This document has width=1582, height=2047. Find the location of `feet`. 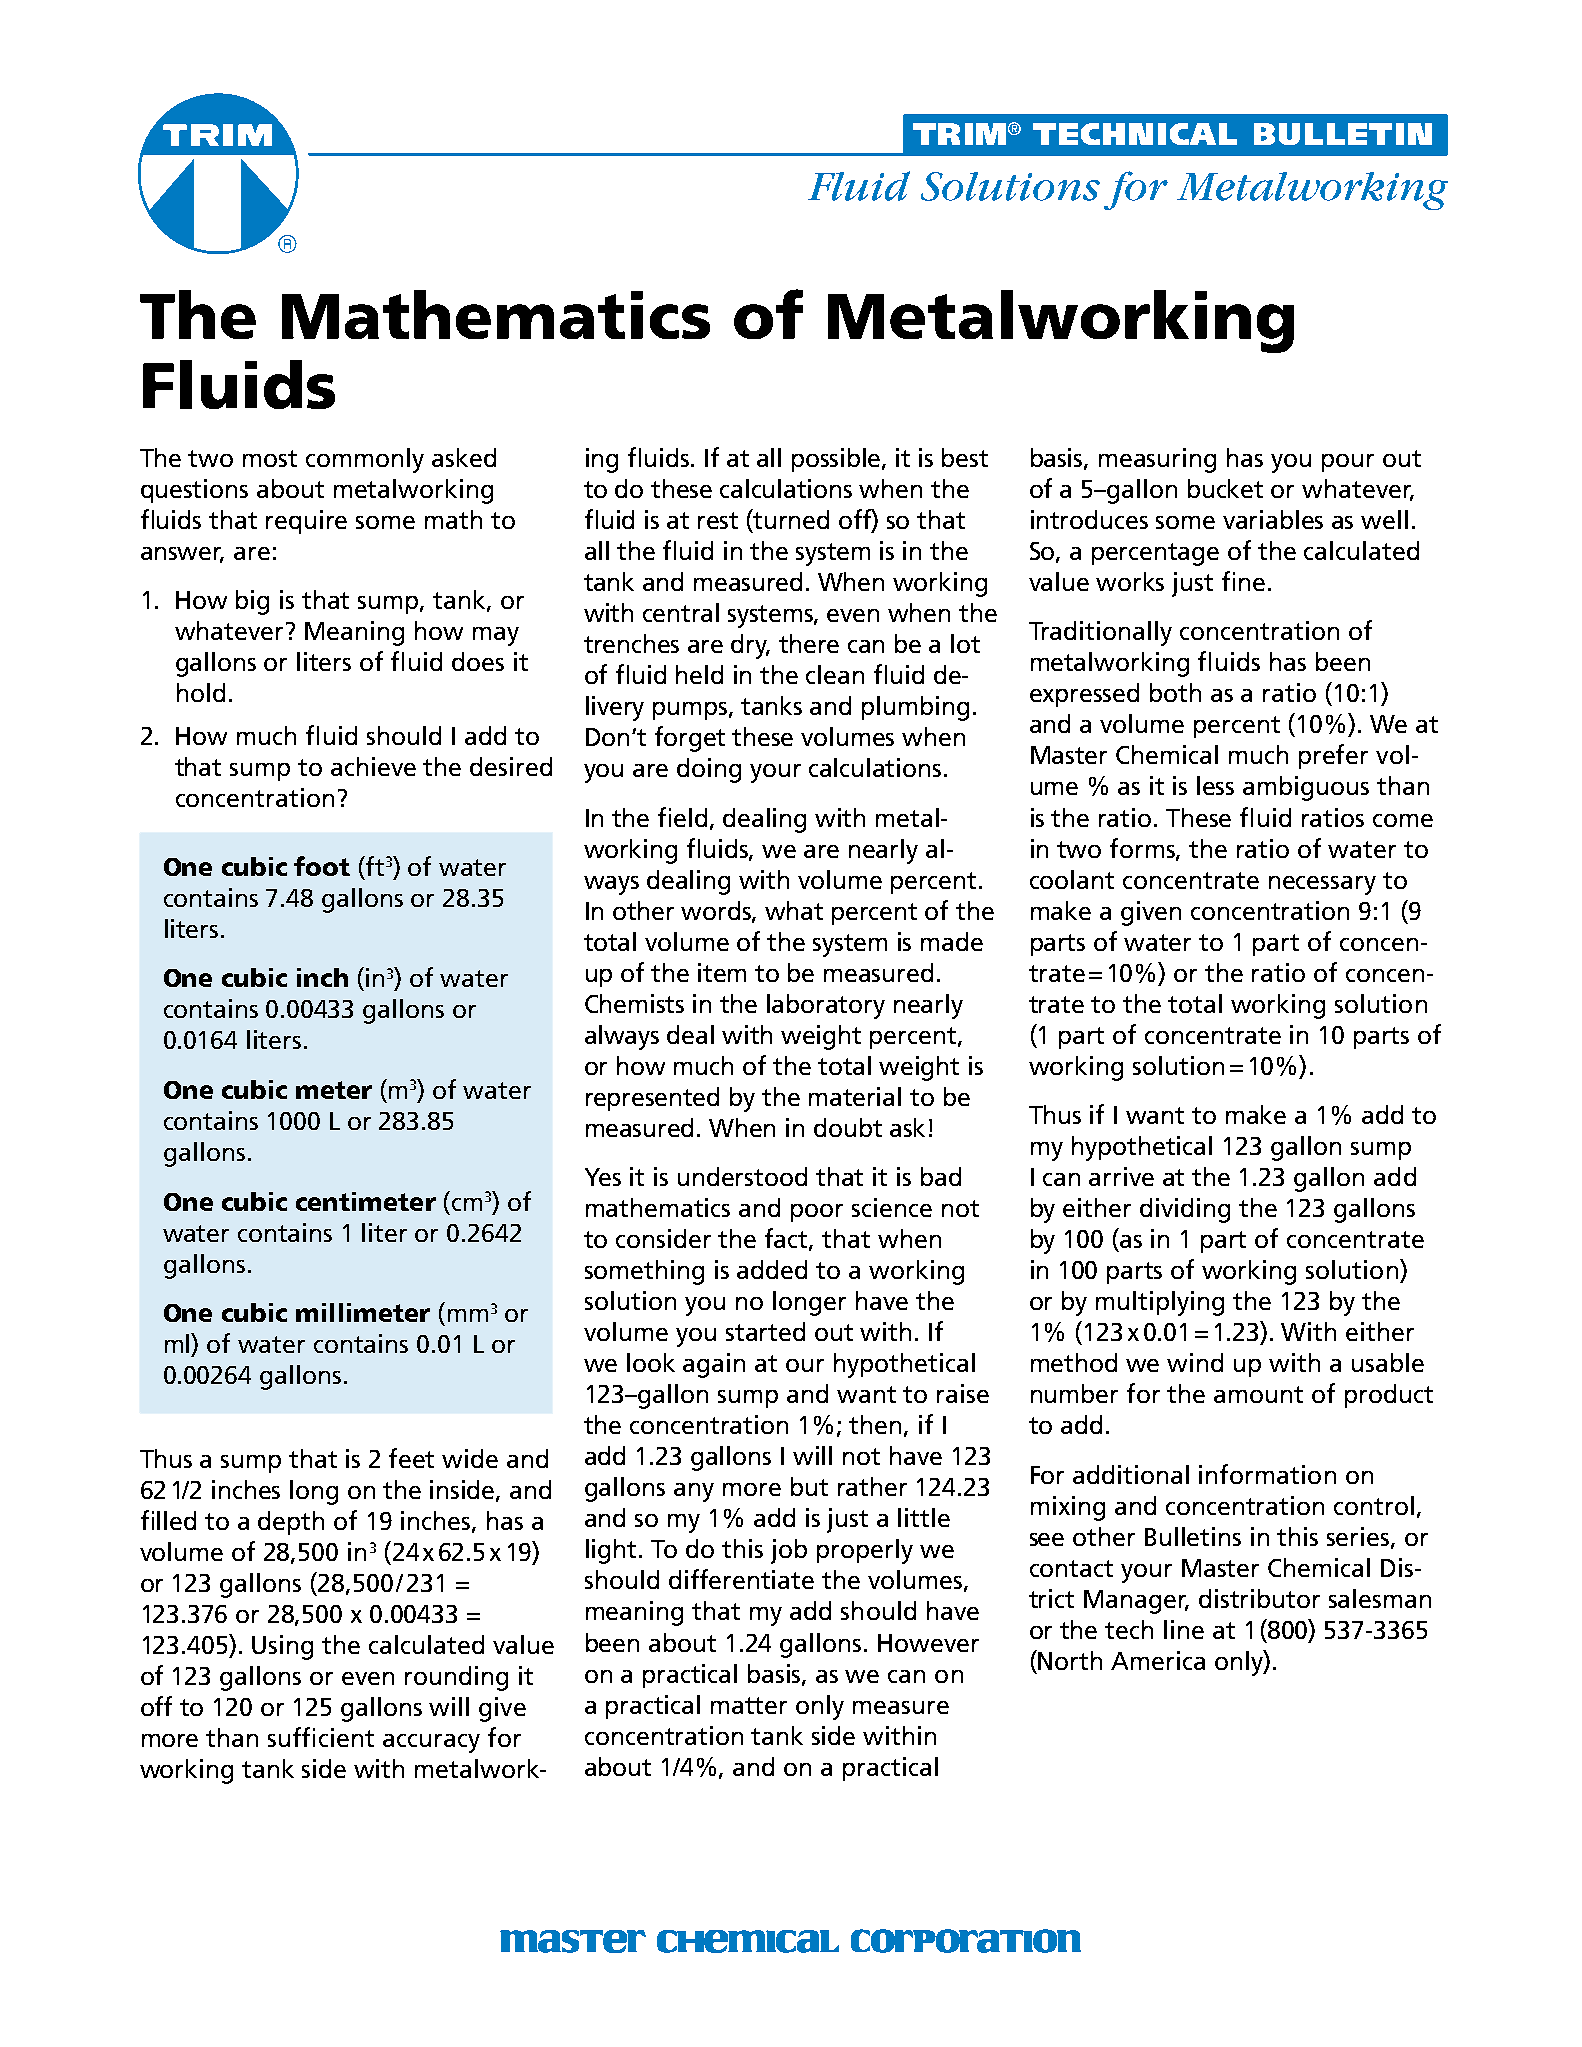

feet is located at coordinates (411, 1458).
